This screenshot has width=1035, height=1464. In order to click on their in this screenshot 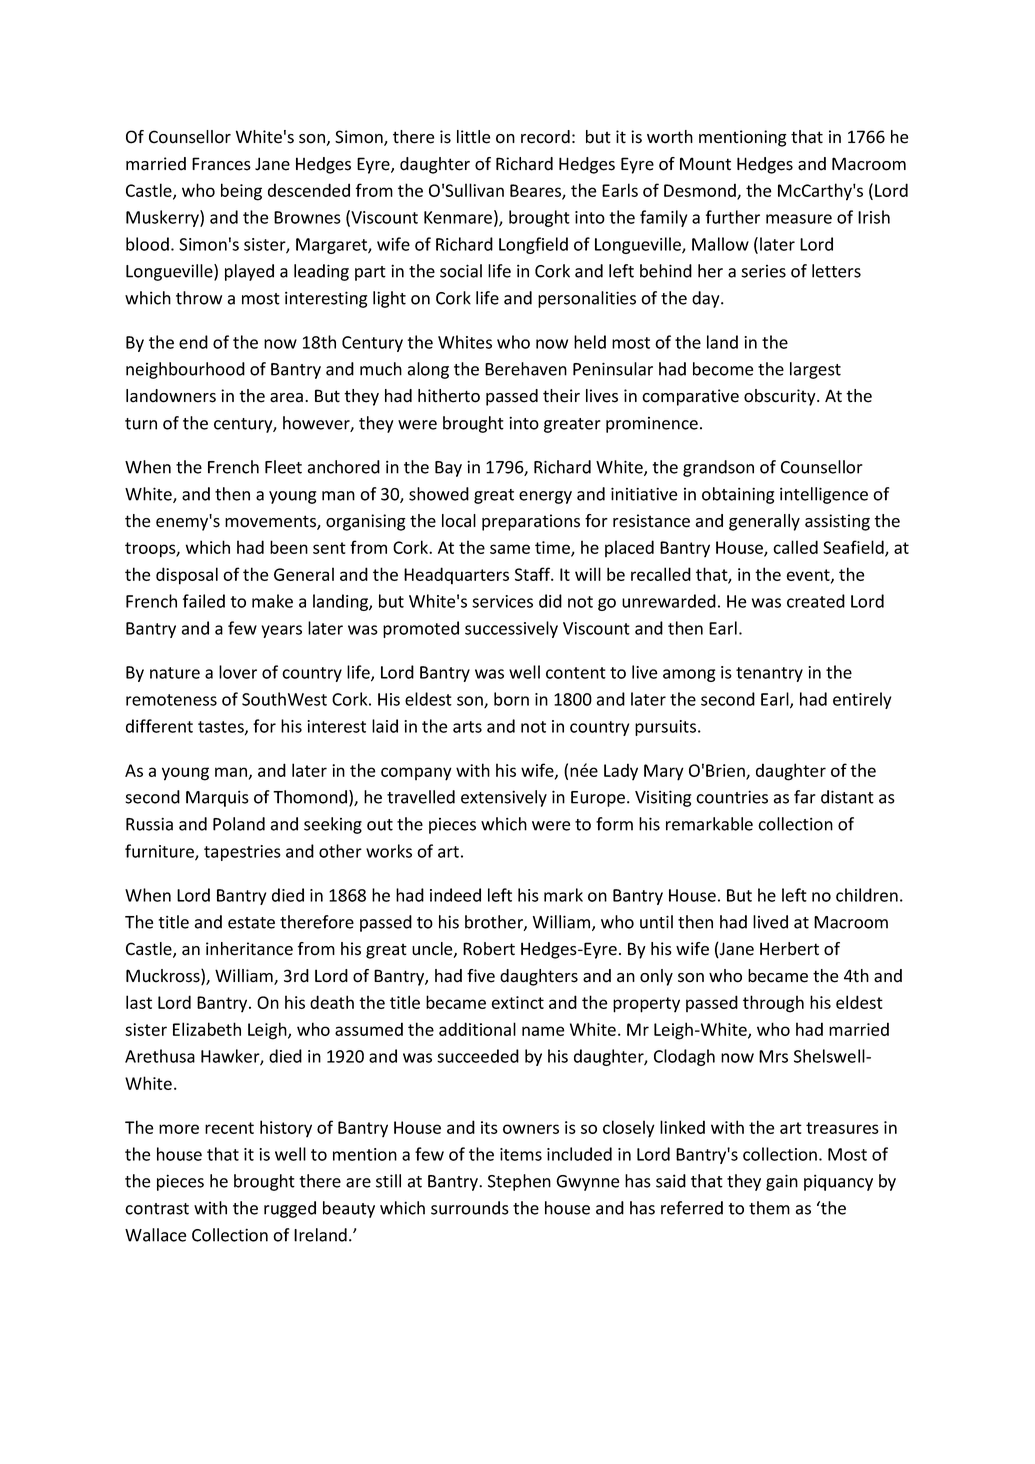, I will do `click(561, 396)`.
